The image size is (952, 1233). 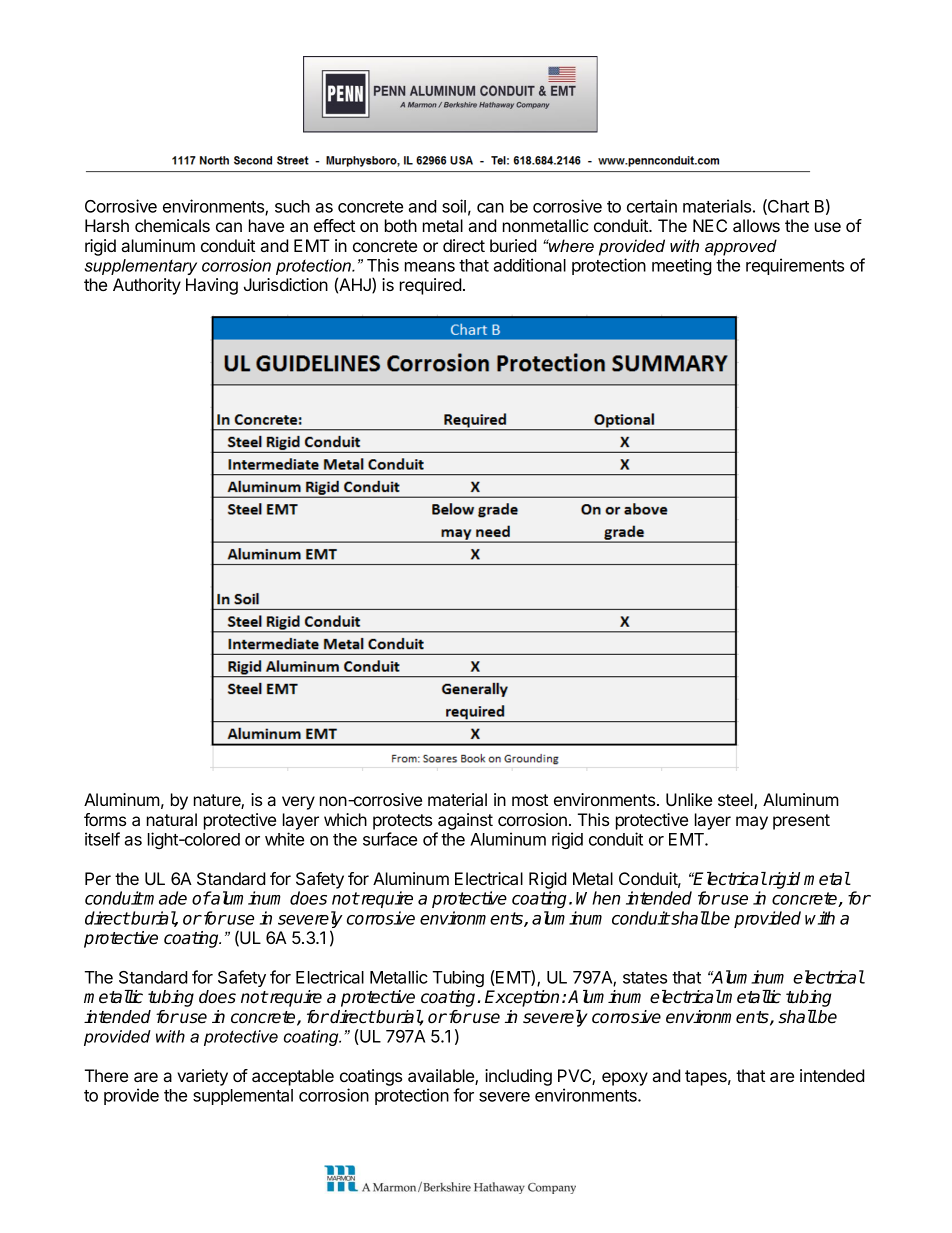 I want to click on against, so click(x=465, y=821).
